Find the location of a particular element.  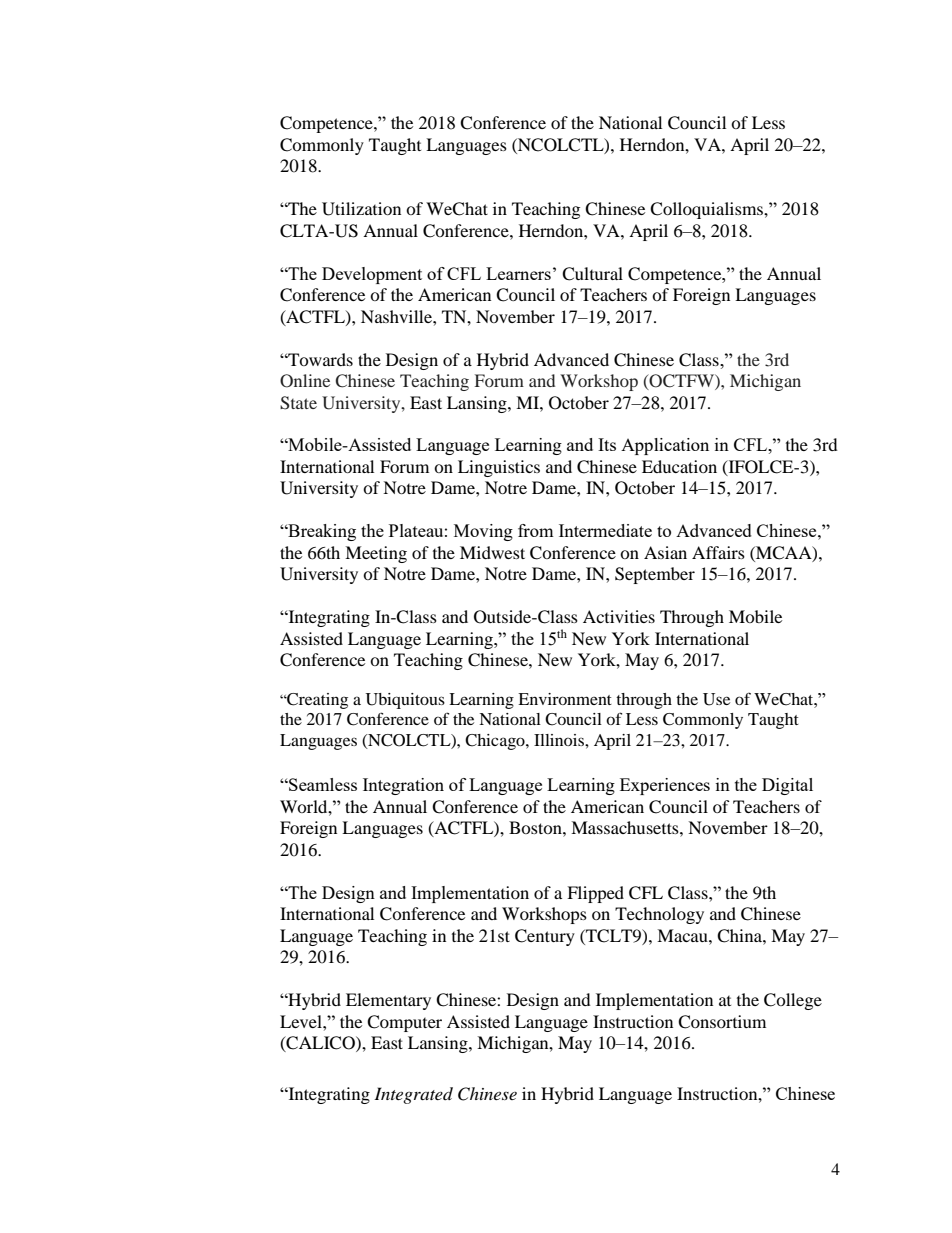

Utilization is located at coordinates (361, 209).
